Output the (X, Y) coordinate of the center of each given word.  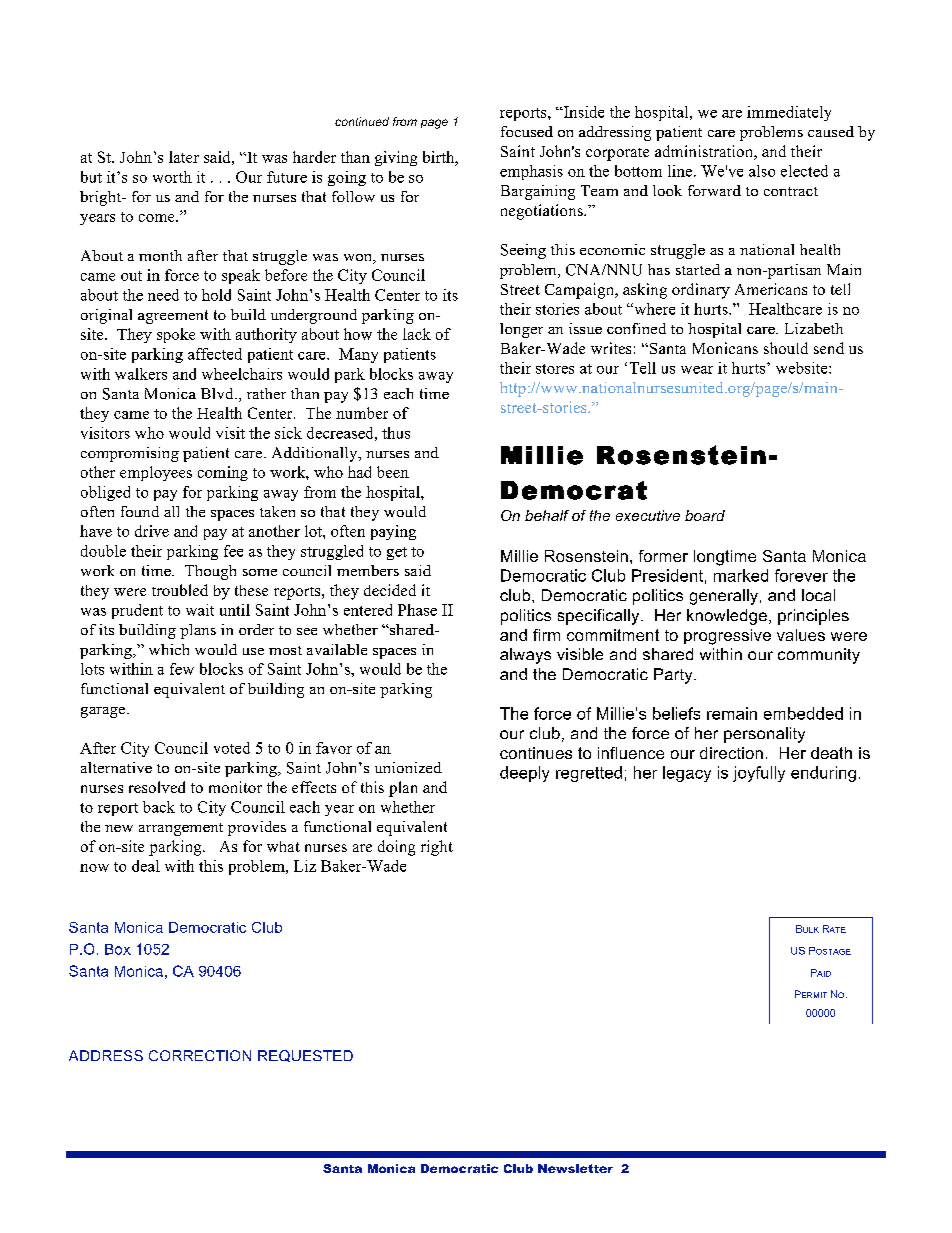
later (184, 157)
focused (527, 131)
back (159, 807)
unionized (408, 767)
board (705, 515)
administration (705, 152)
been (393, 472)
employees (156, 473)
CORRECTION (200, 1055)
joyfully (759, 774)
